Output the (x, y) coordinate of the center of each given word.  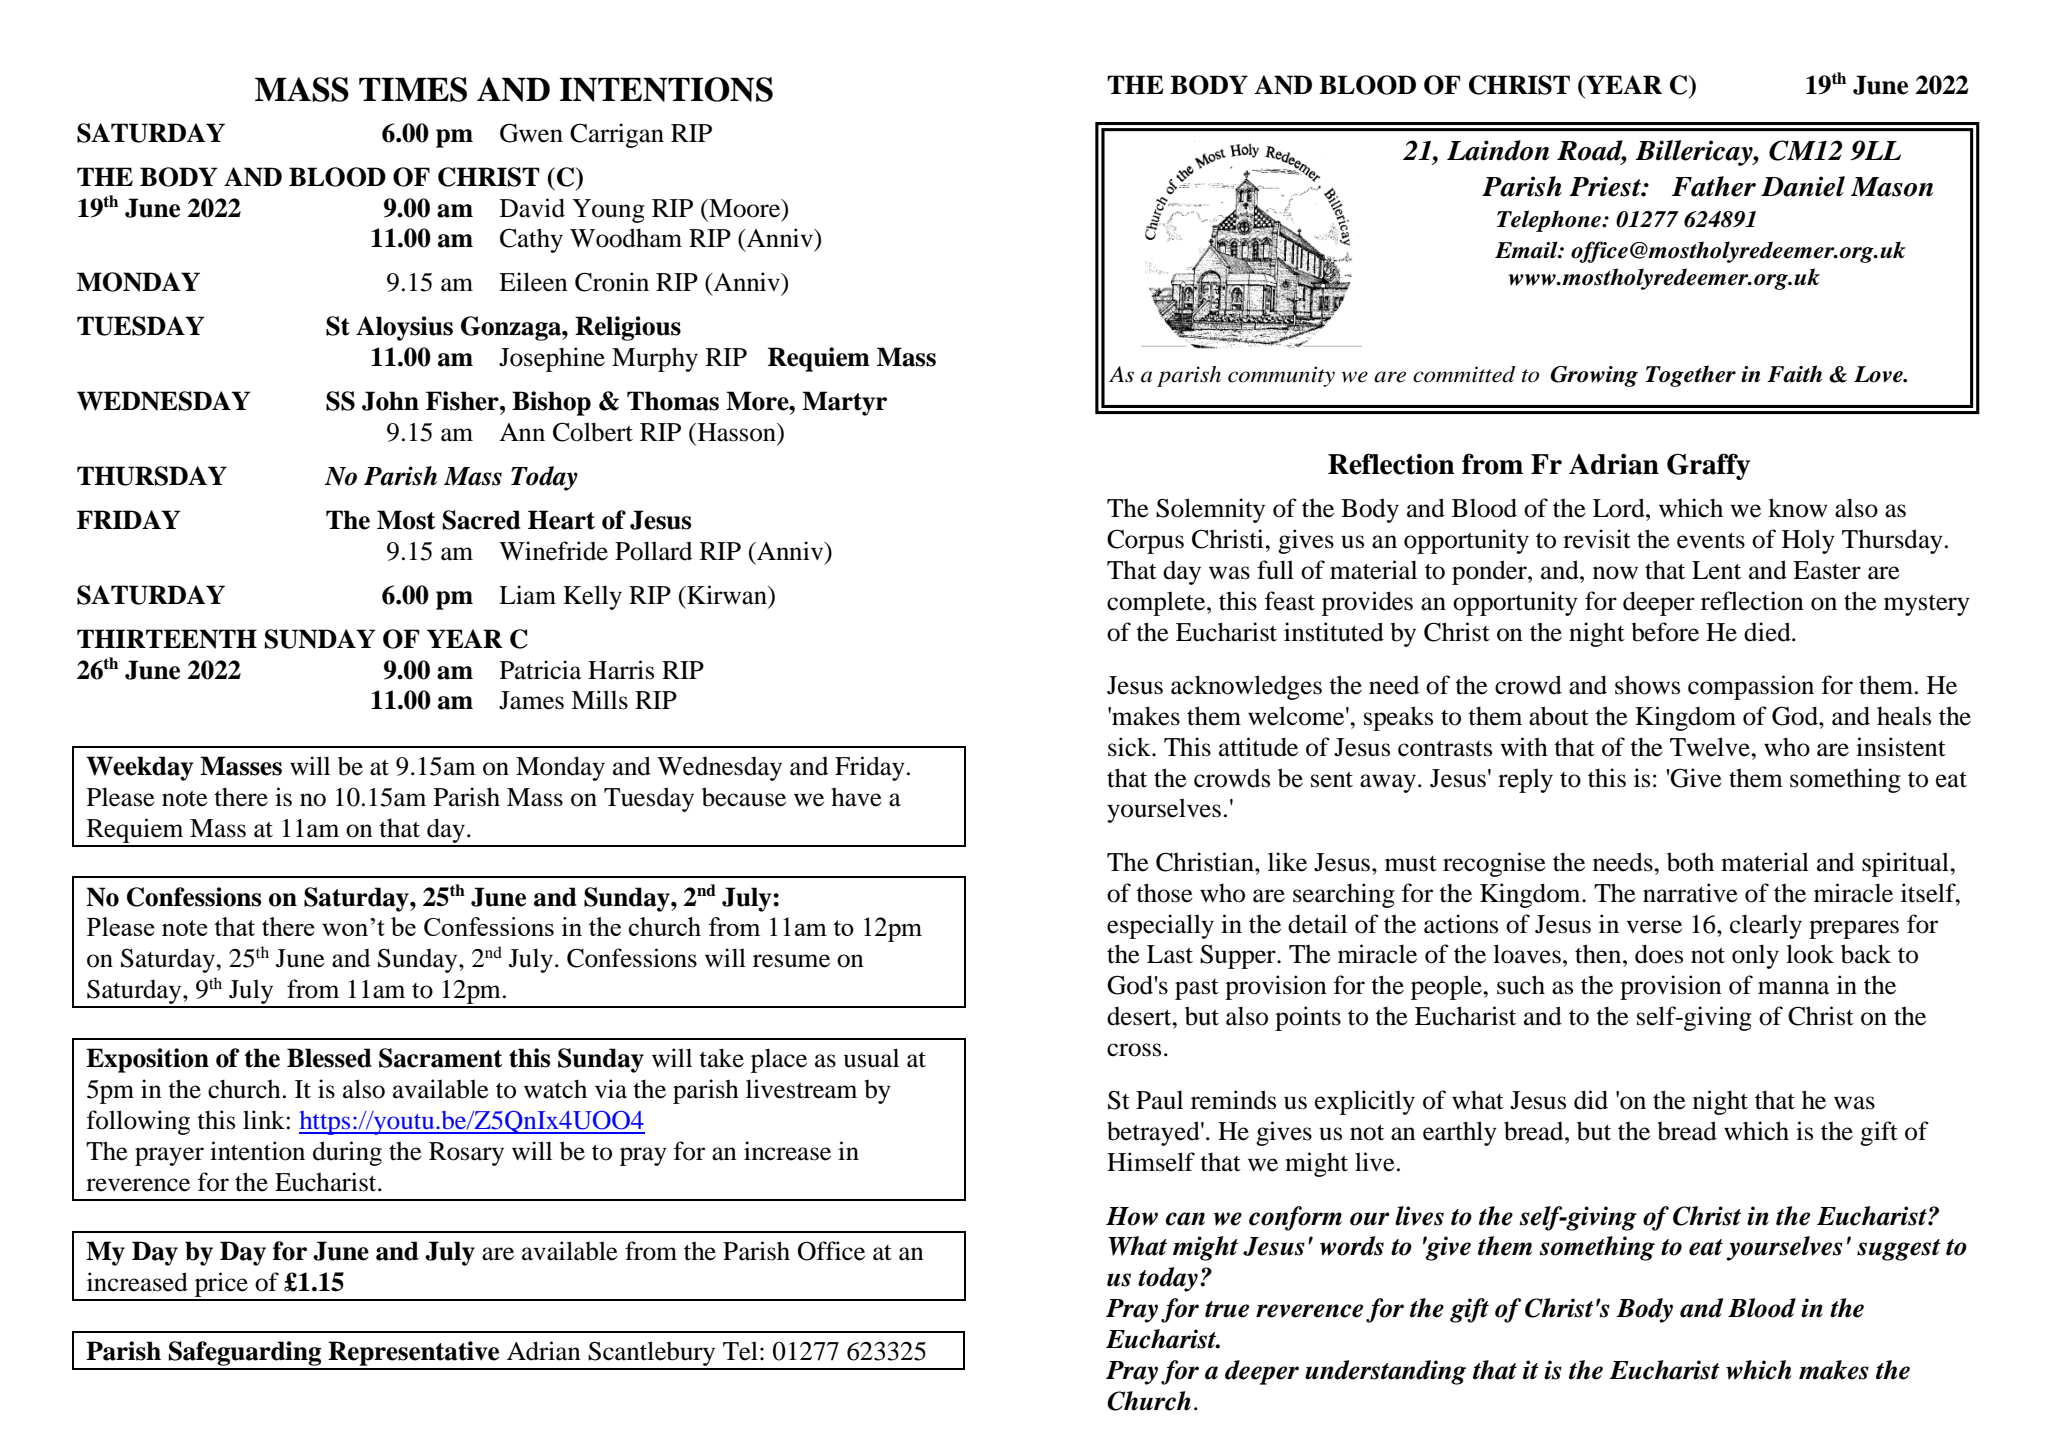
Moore (745, 208)
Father (1714, 186)
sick (1130, 747)
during (347, 1153)
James (531, 700)
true (1227, 1309)
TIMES (413, 89)
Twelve (1711, 747)
